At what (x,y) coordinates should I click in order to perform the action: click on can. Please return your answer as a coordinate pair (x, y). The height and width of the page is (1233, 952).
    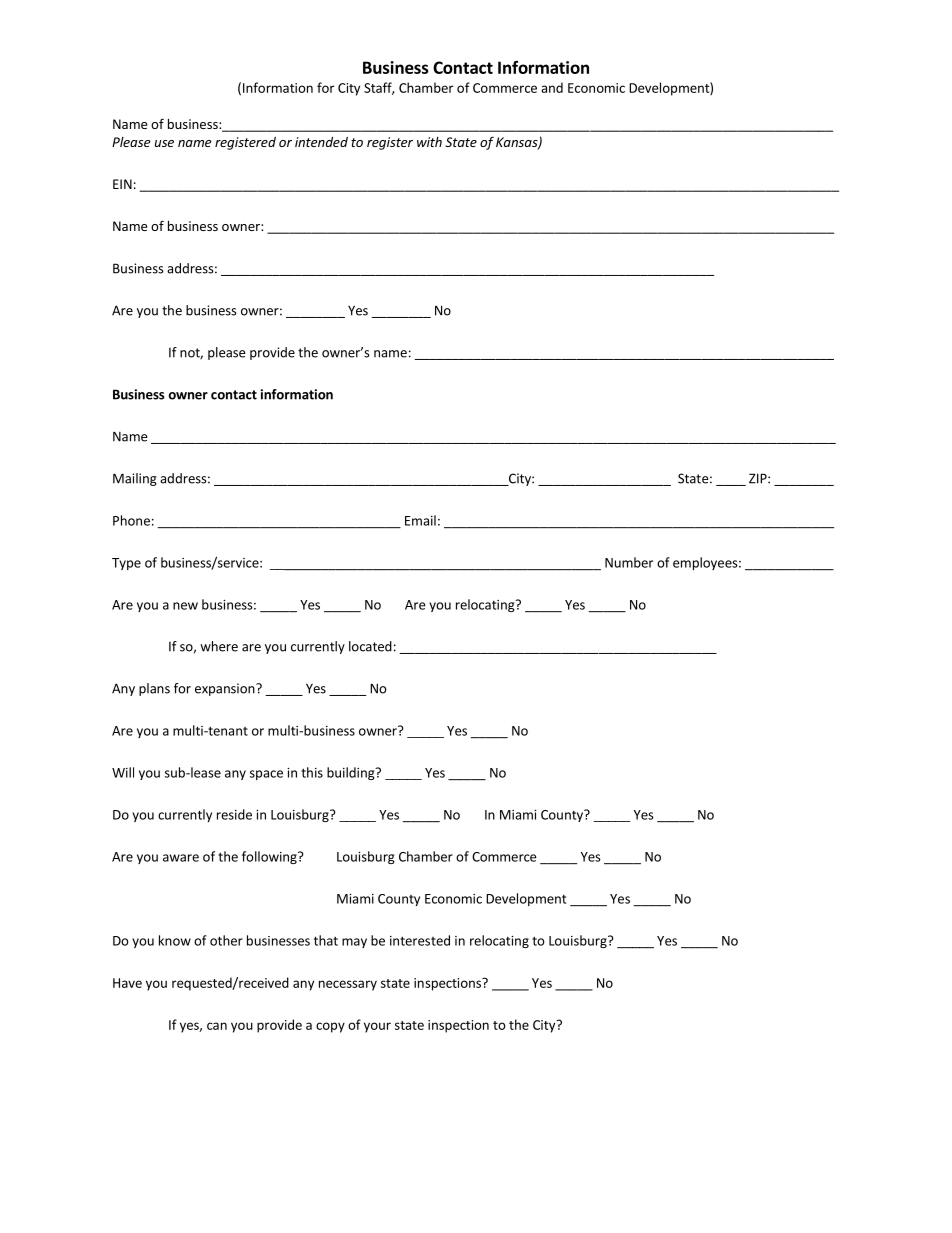
    Looking at the image, I should click on (217, 1026).
